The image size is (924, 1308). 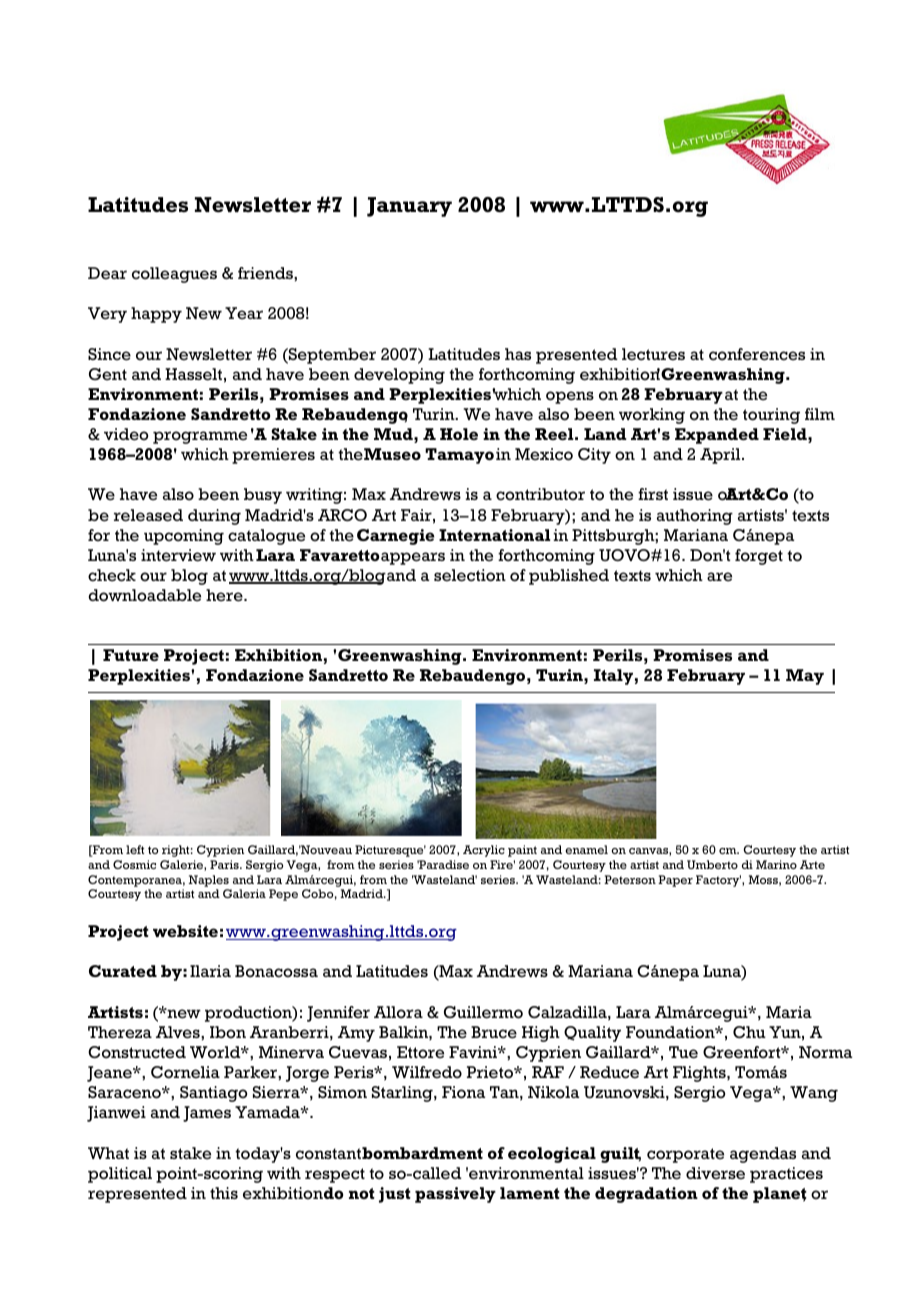 I want to click on colleagues, so click(x=174, y=275).
